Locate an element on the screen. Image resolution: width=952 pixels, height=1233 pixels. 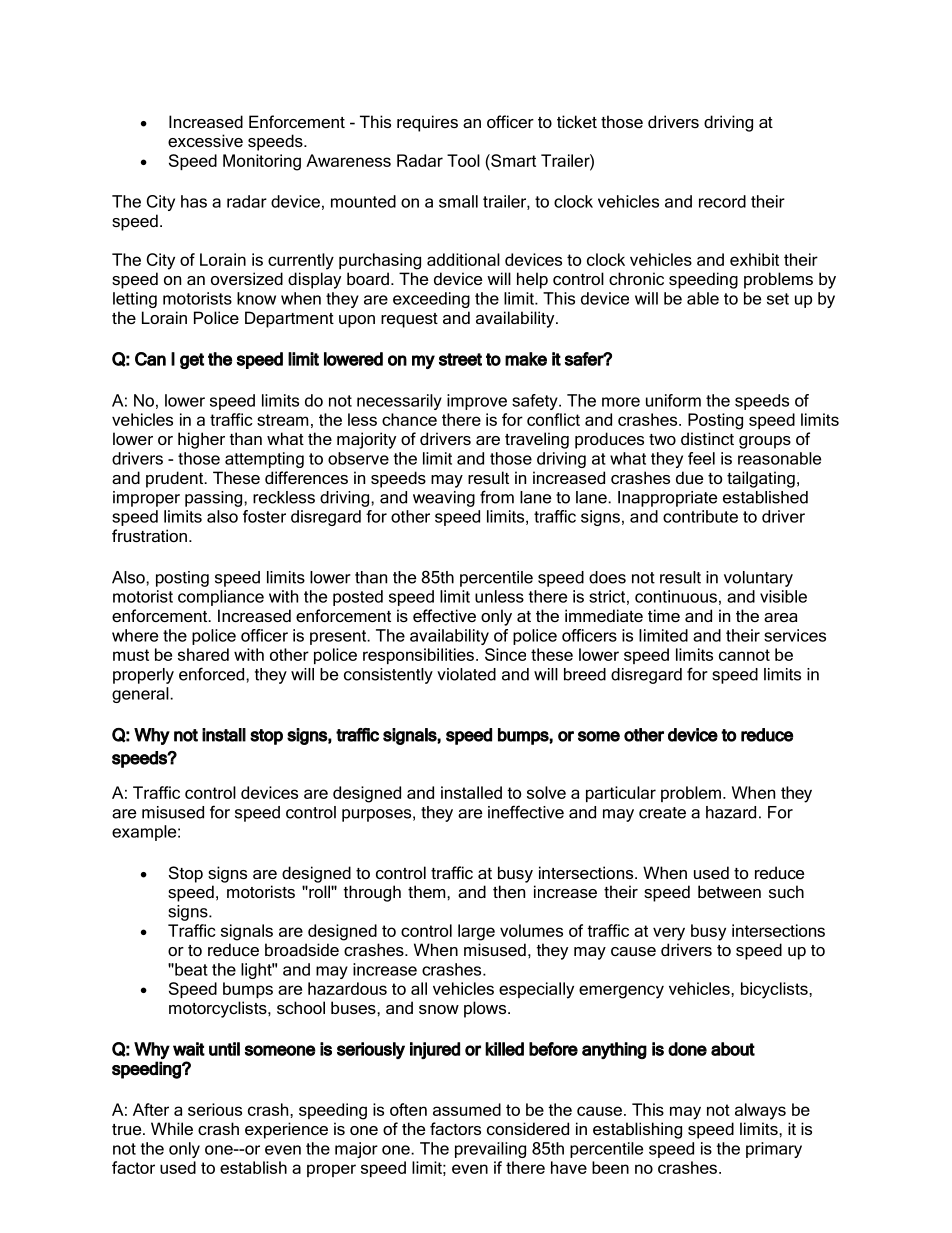
While is located at coordinates (172, 1128).
